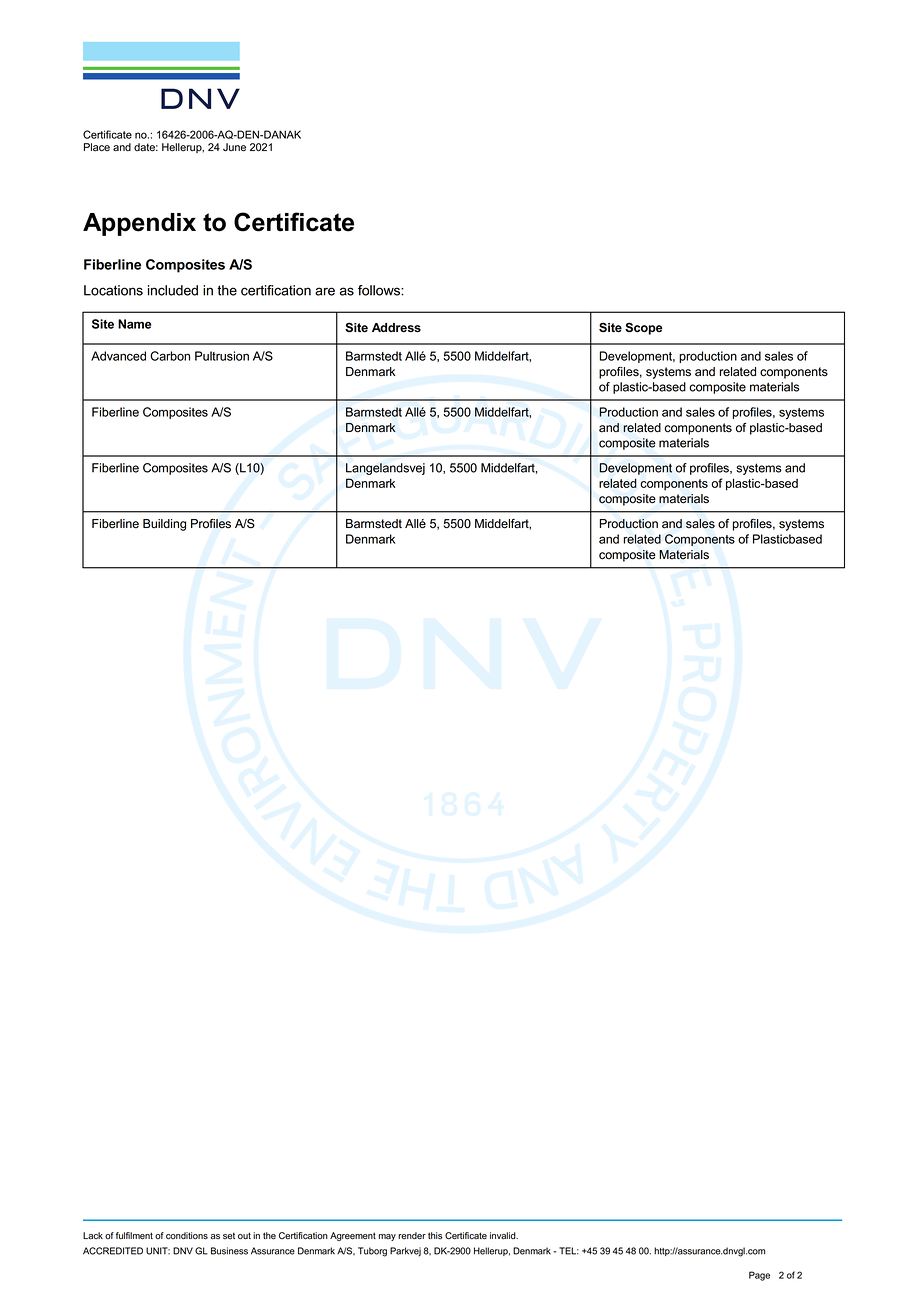 The width and height of the screenshot is (924, 1308). What do you see at coordinates (164, 525) in the screenshot?
I see `Building` at bounding box center [164, 525].
